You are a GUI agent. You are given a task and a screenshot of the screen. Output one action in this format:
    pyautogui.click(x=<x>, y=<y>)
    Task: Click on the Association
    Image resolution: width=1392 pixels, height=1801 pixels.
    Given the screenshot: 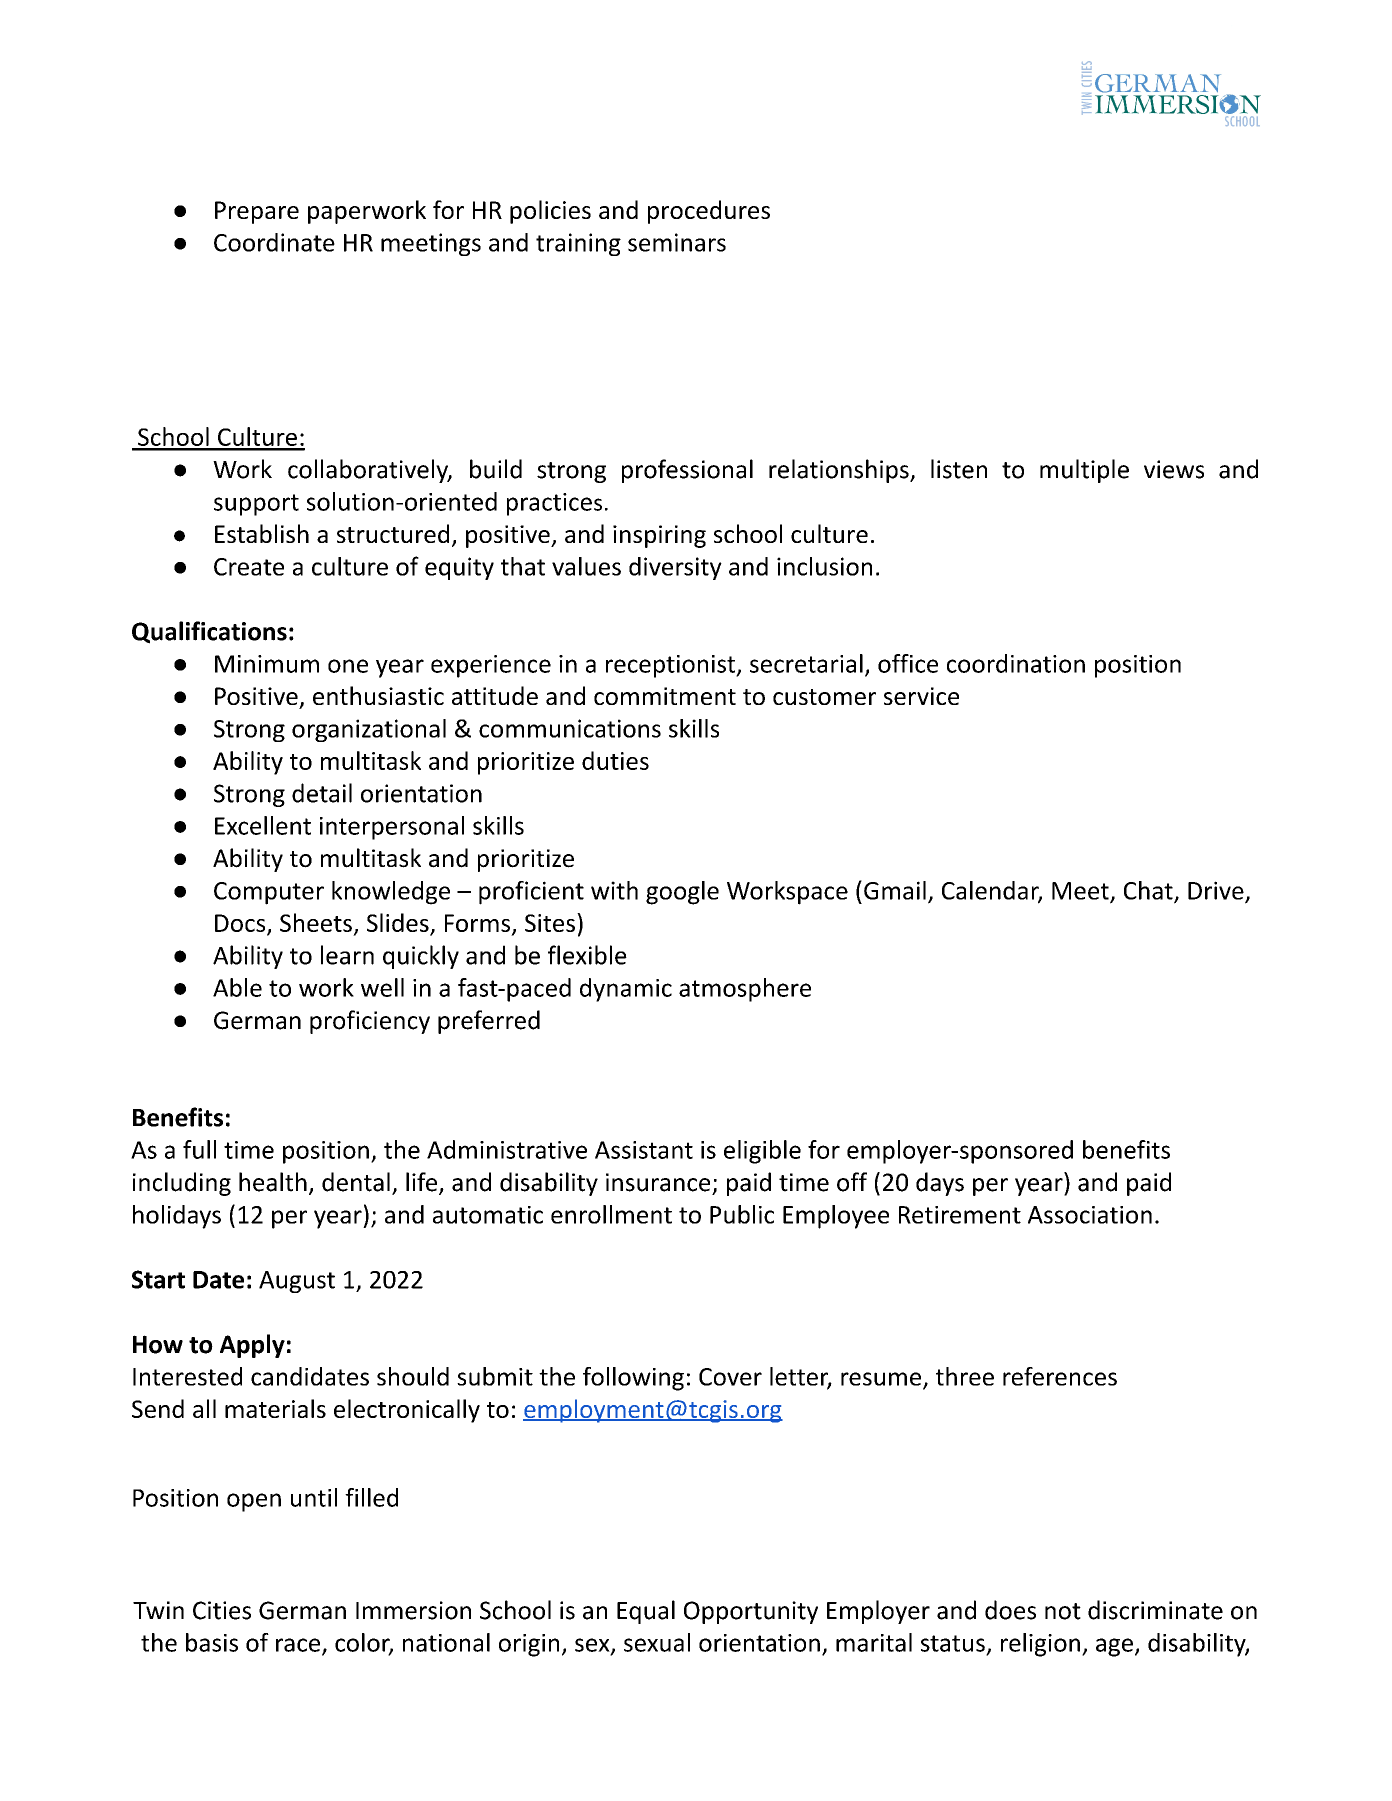 What is the action you would take?
    pyautogui.click(x=1090, y=1215)
